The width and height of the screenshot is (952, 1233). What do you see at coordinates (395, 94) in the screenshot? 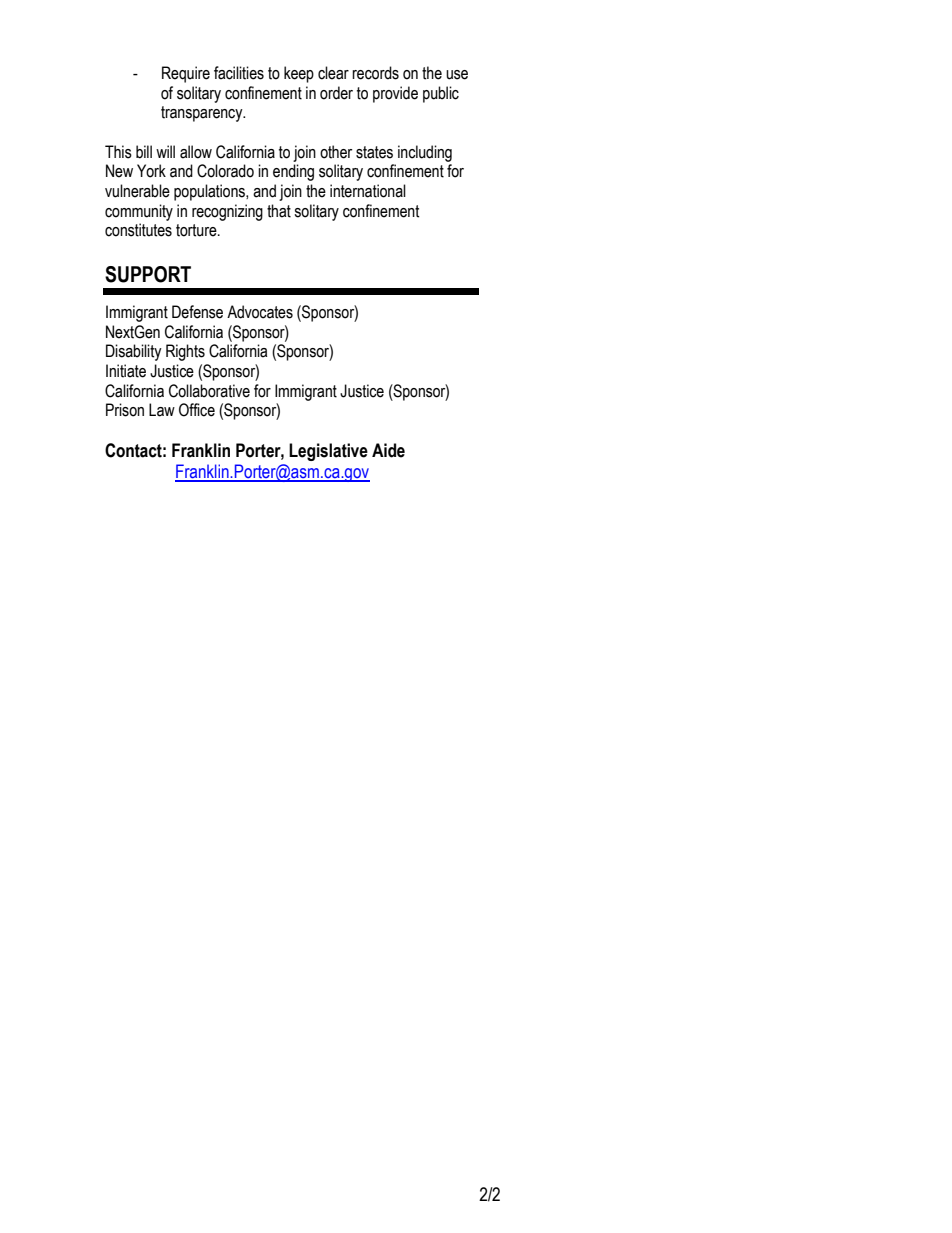
I see `provide` at bounding box center [395, 94].
